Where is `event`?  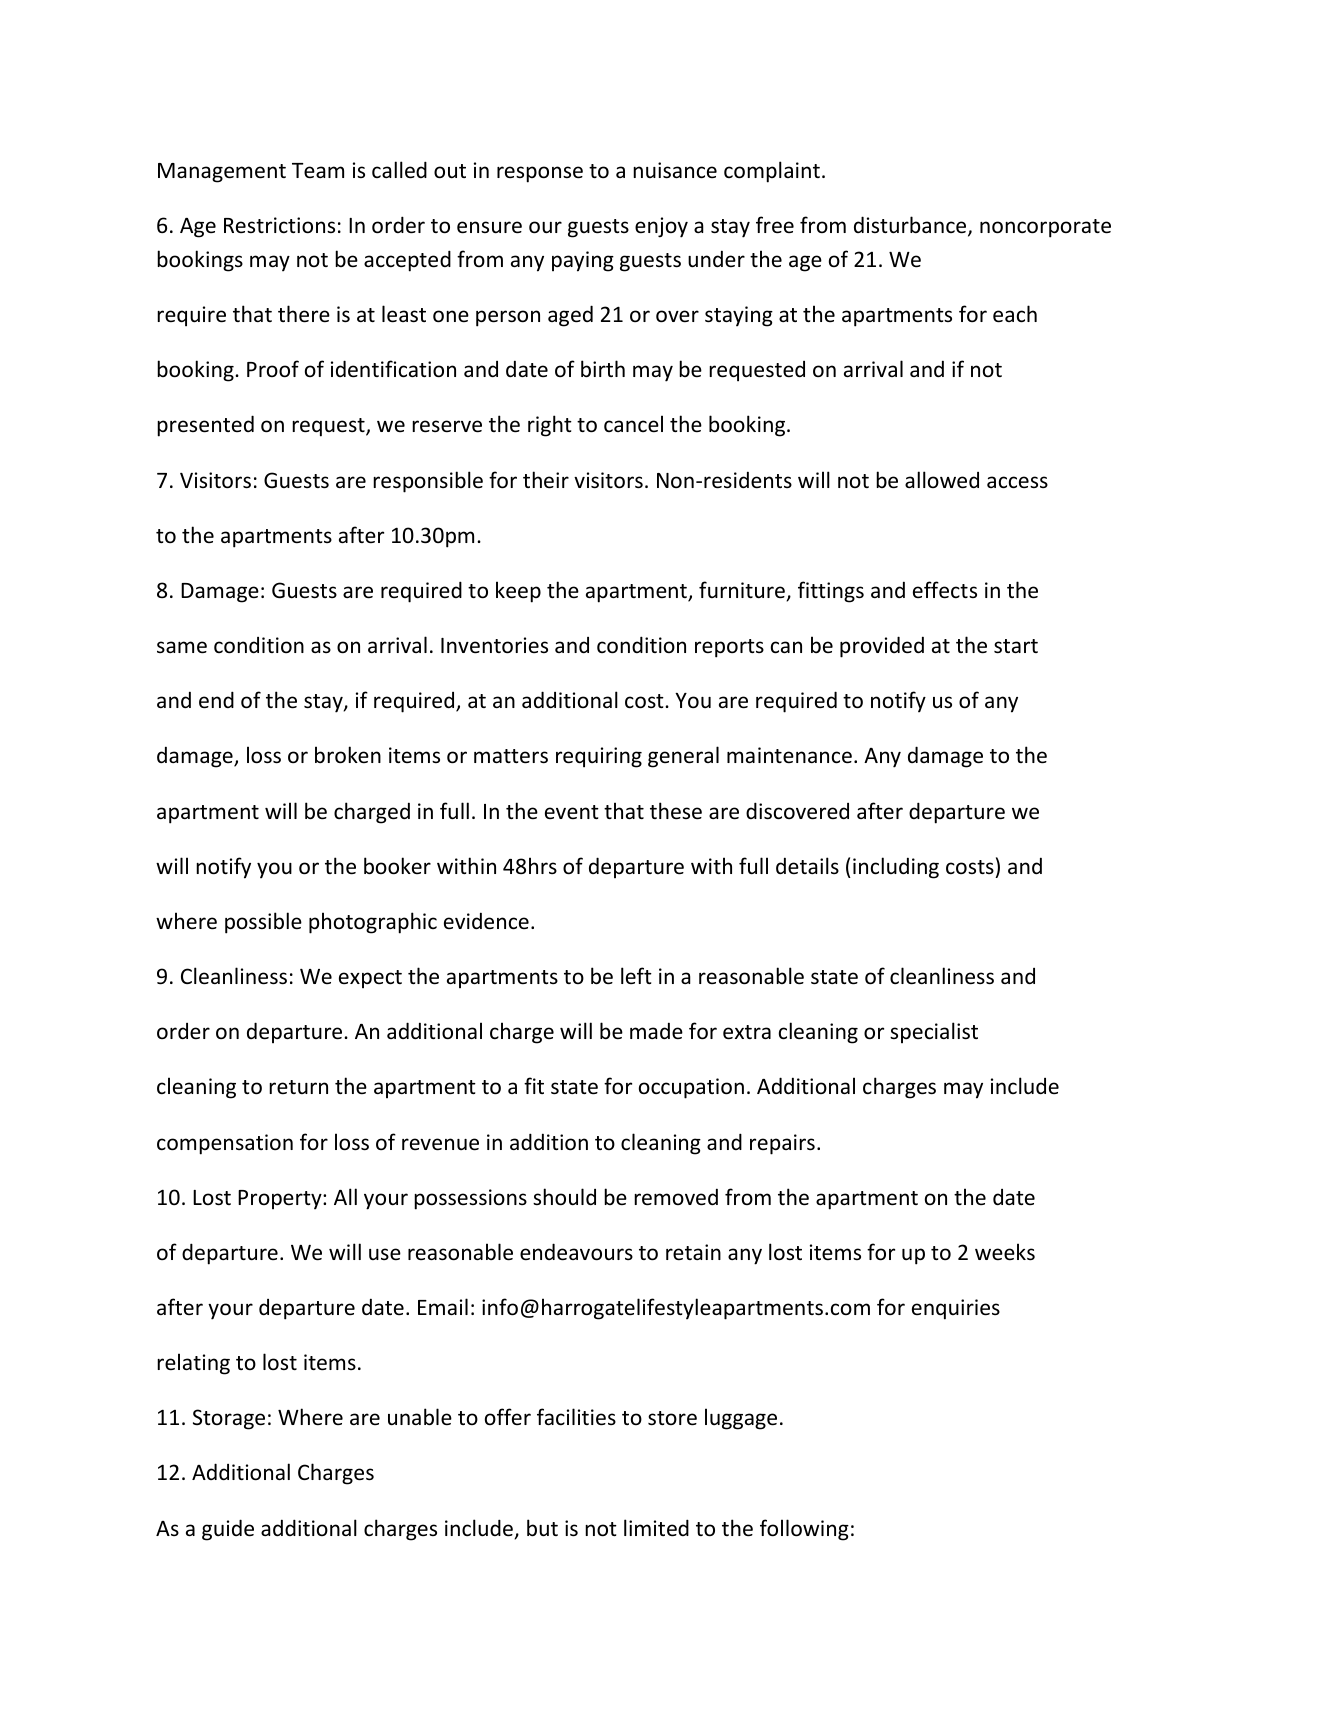
event is located at coordinates (572, 812).
